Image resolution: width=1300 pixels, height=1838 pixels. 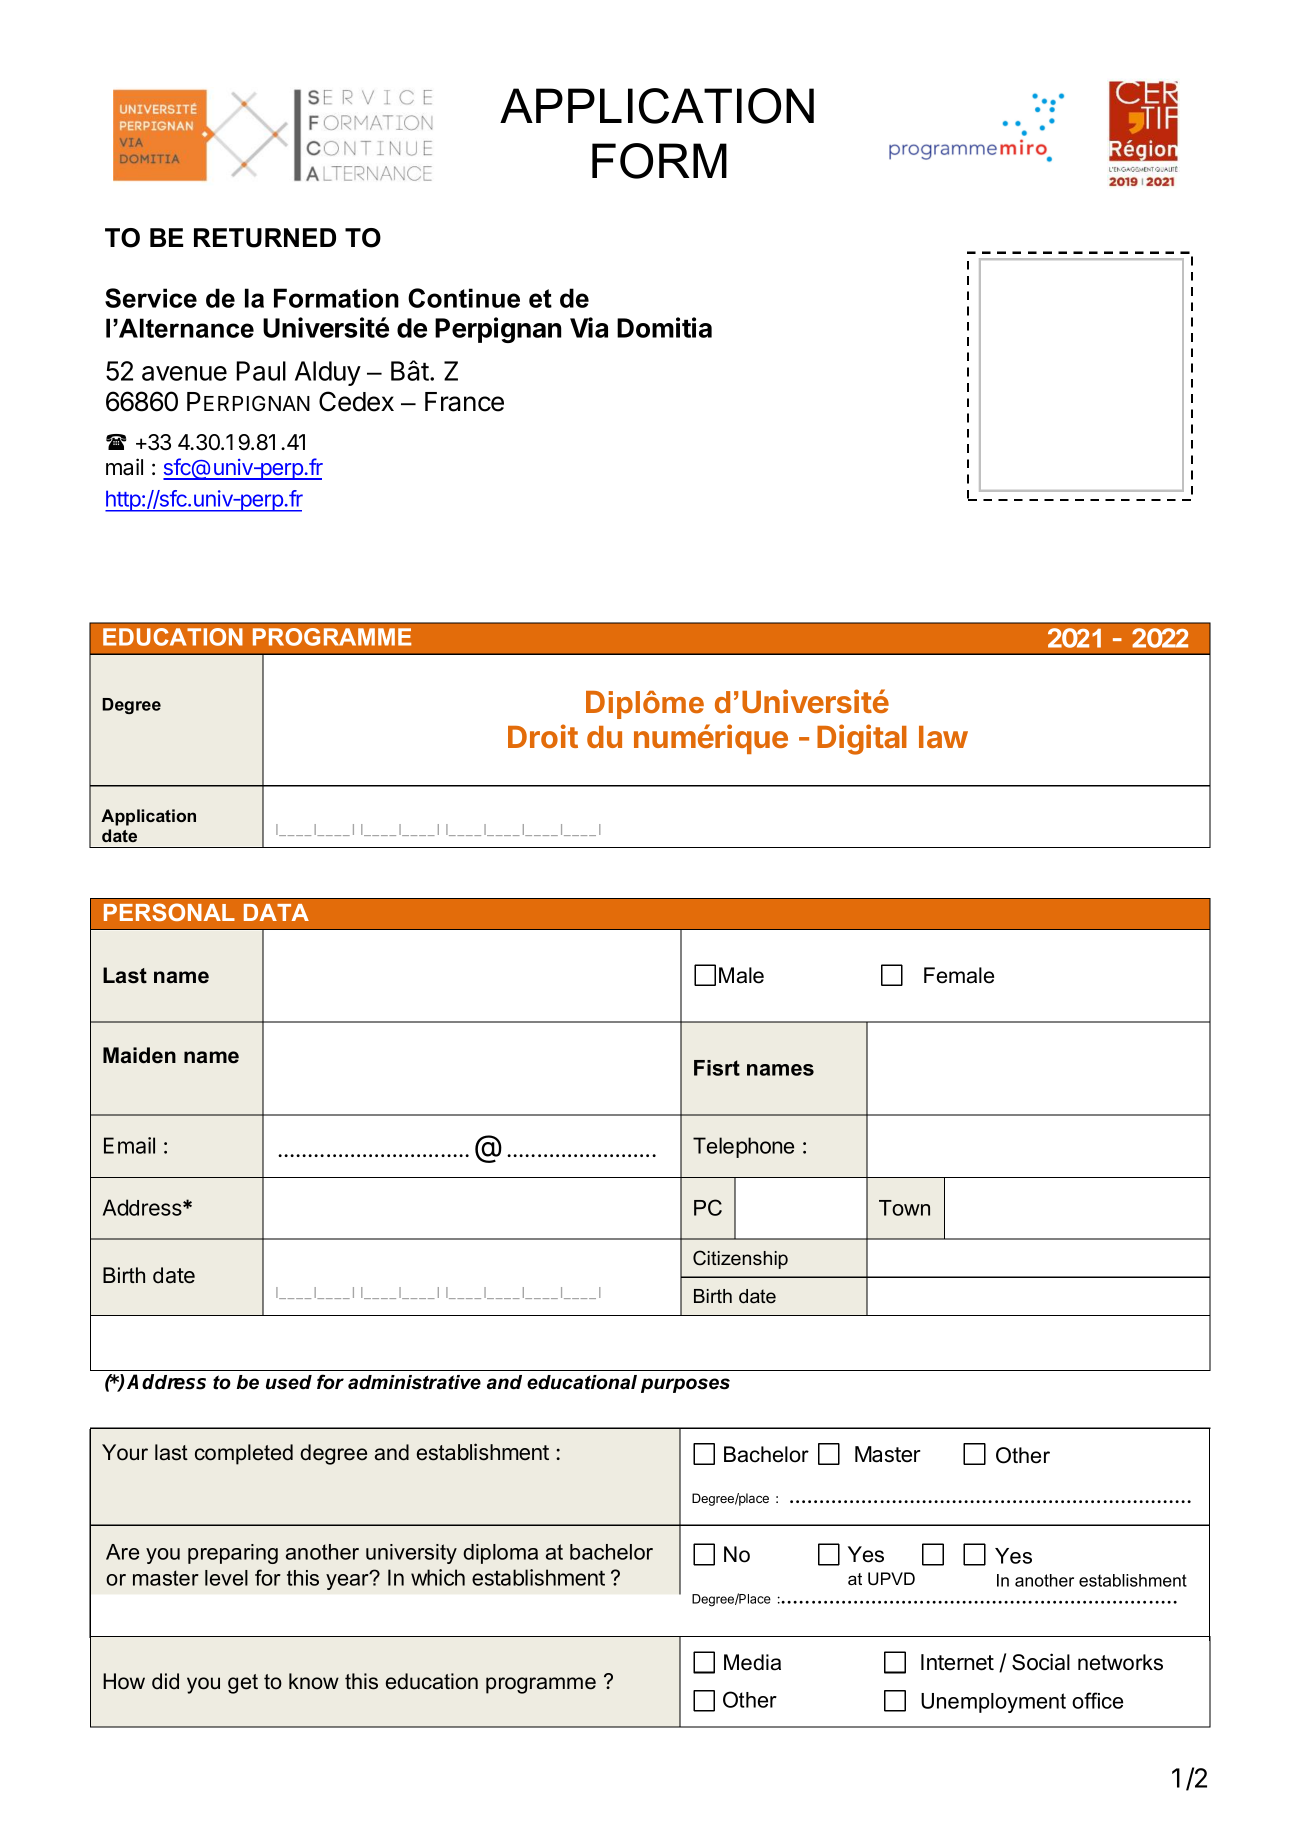 What do you see at coordinates (743, 1147) in the page?
I see `Telephone` at bounding box center [743, 1147].
